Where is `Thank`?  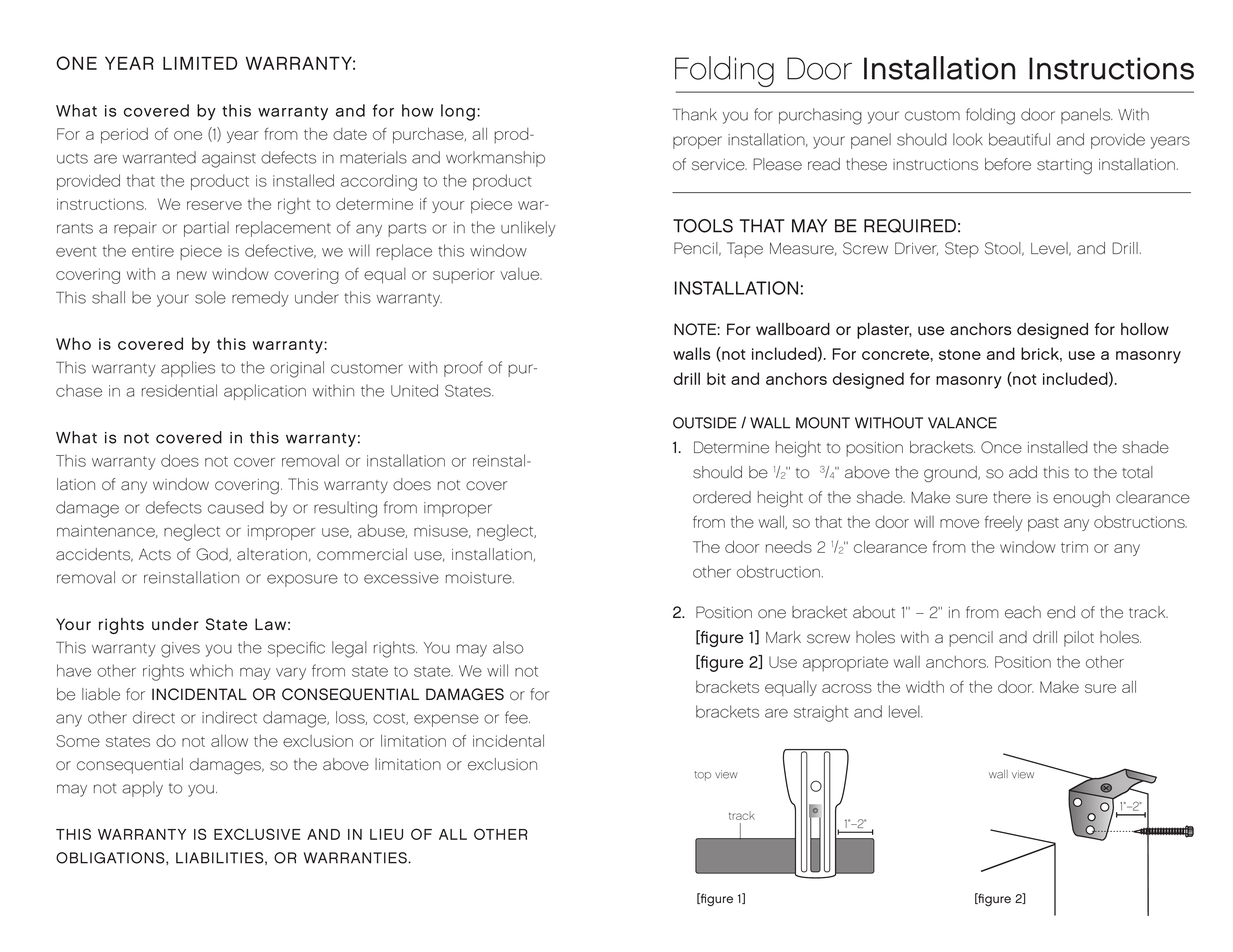
Thank is located at coordinates (695, 114).
